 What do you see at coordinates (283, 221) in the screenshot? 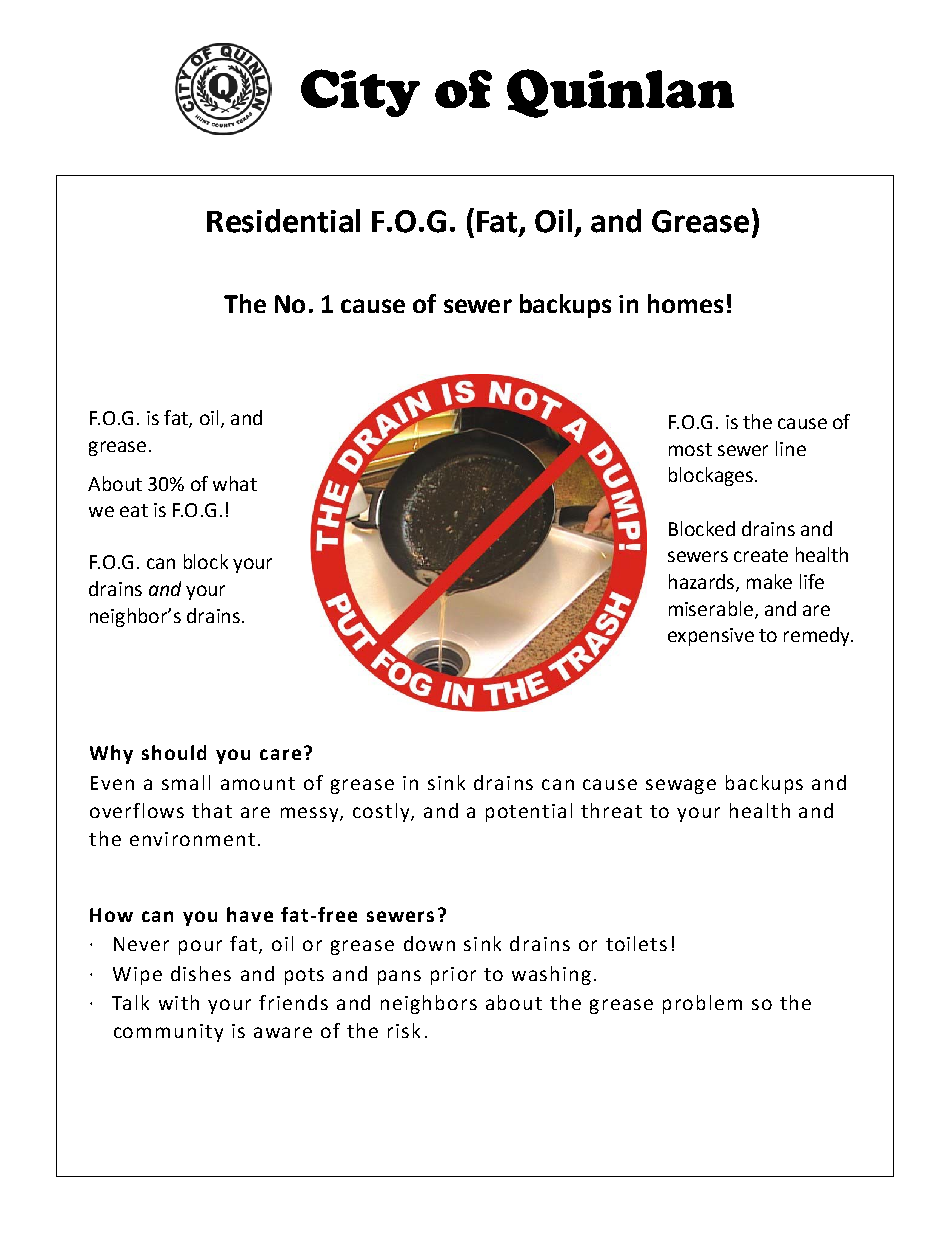
I see `Residential` at bounding box center [283, 221].
